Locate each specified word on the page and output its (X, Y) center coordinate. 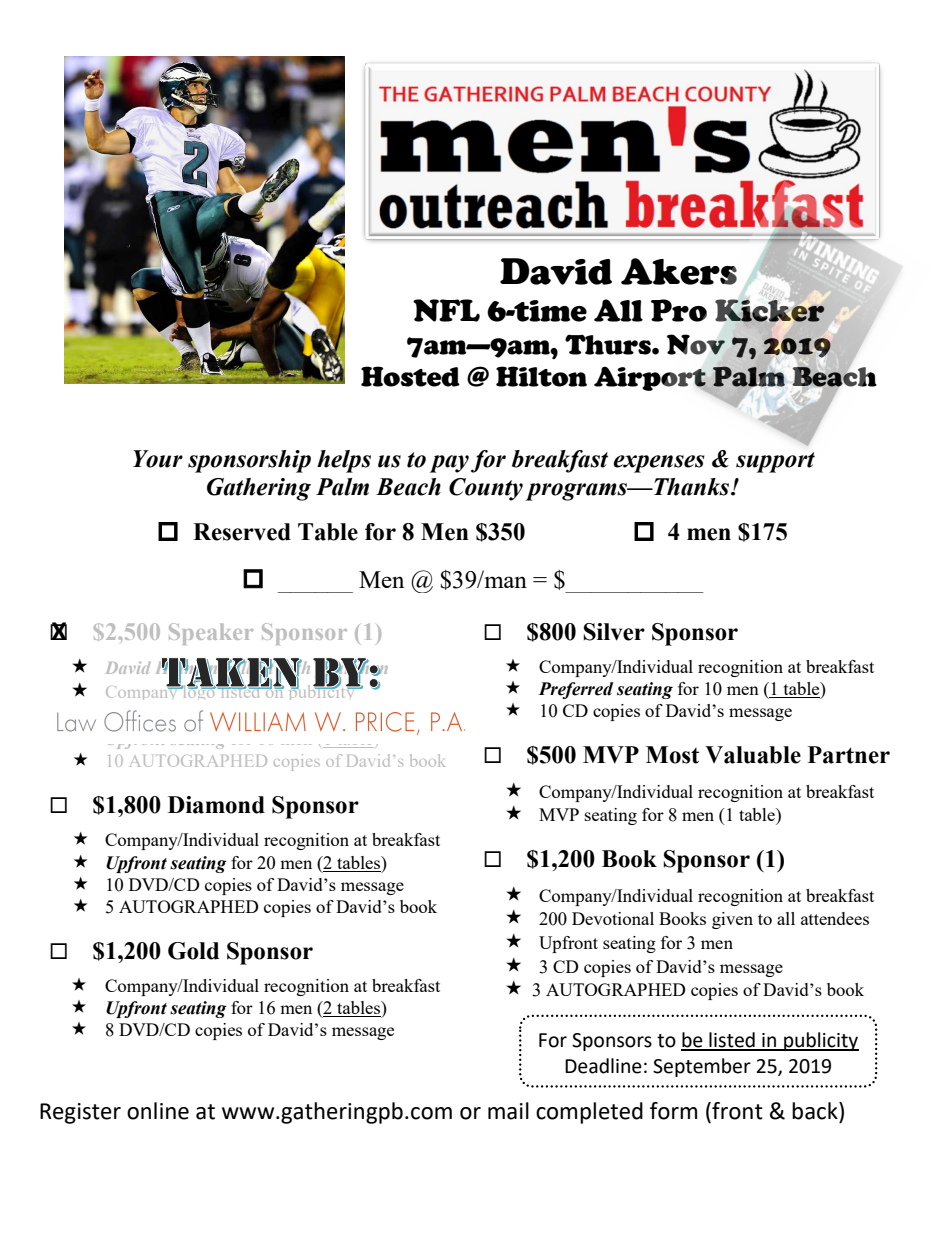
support (775, 462)
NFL (446, 310)
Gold (193, 951)
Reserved (242, 532)
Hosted (410, 376)
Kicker (770, 310)
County (486, 489)
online (158, 1111)
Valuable (753, 755)
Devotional (613, 918)
